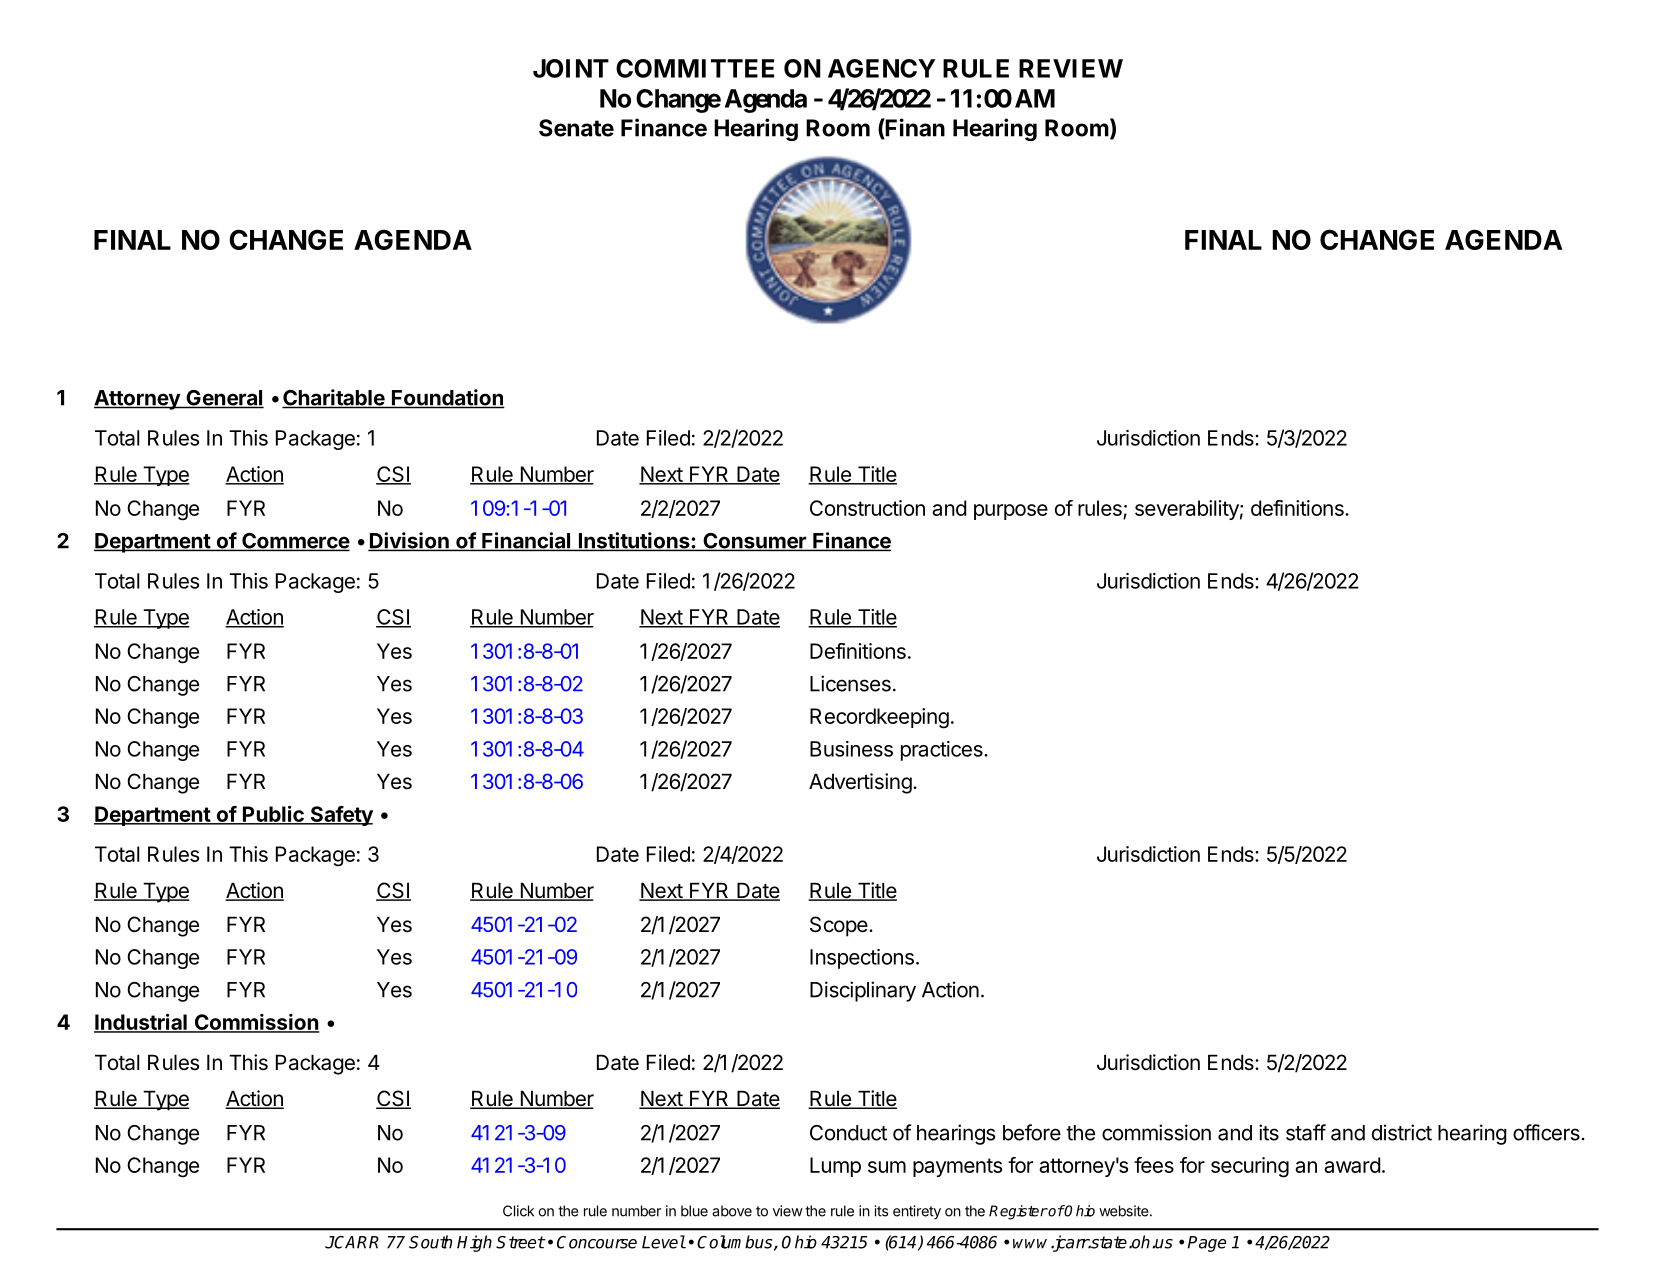  Describe the element at coordinates (141, 1023) in the image. I see `Industrial` at that location.
